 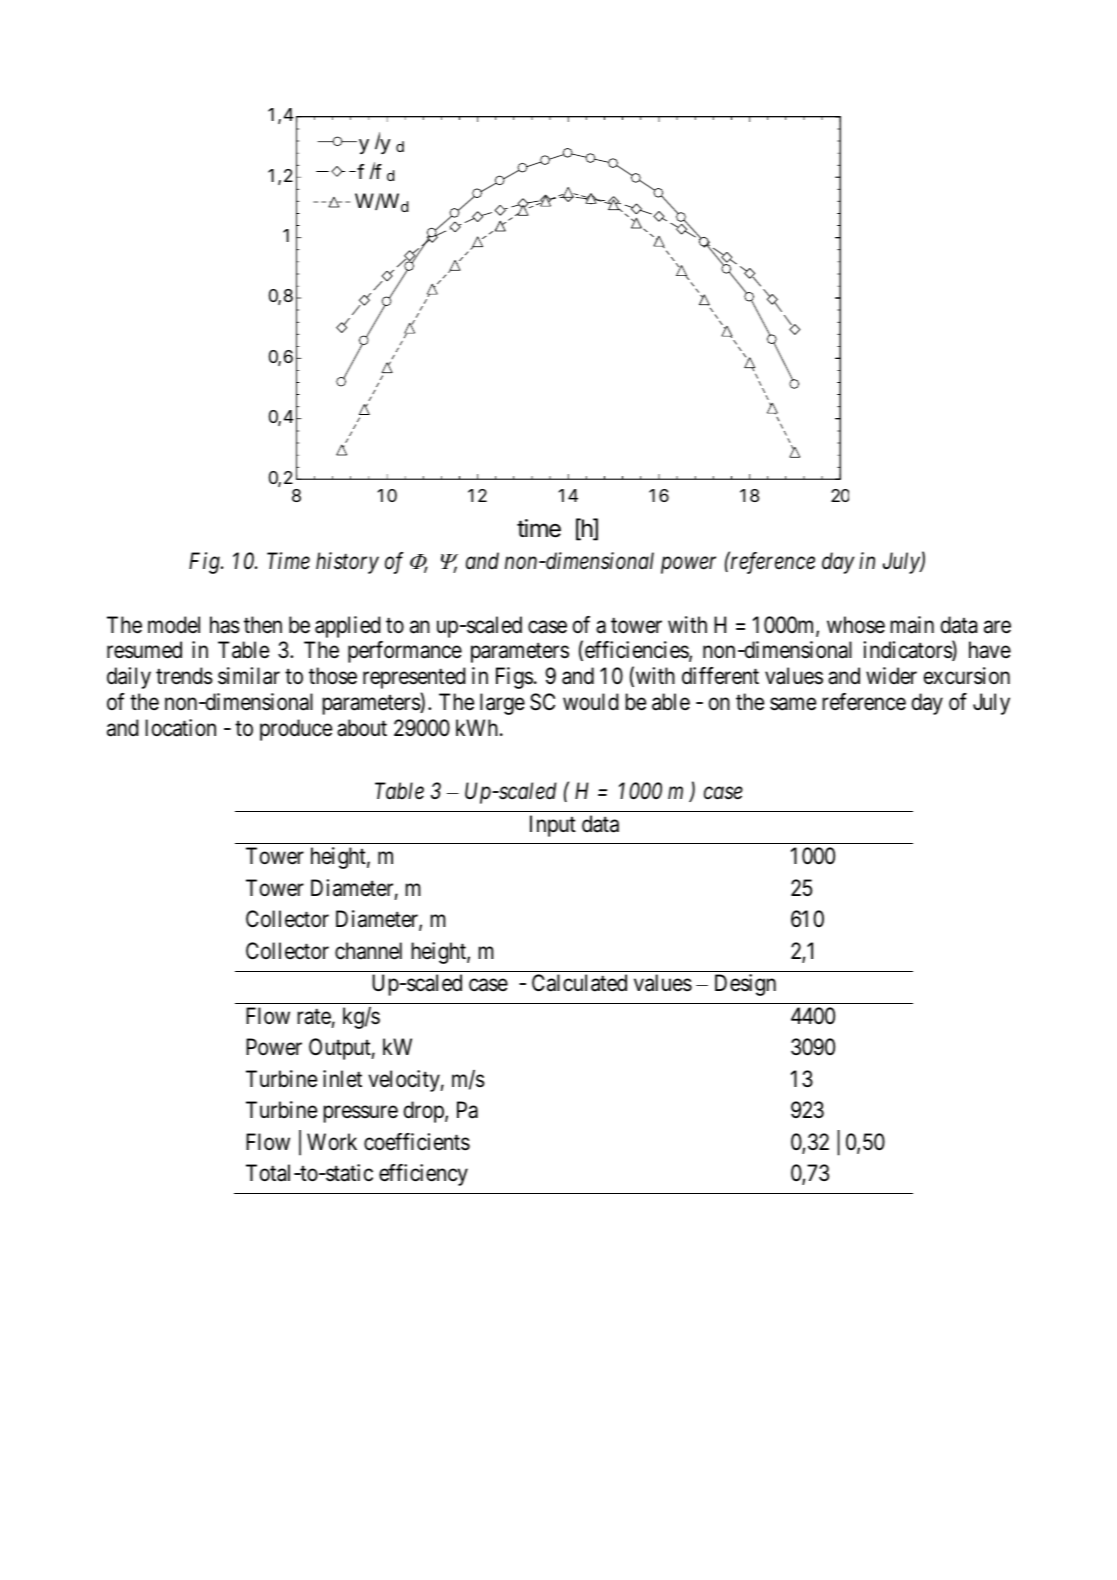 I want to click on location, so click(x=180, y=728).
